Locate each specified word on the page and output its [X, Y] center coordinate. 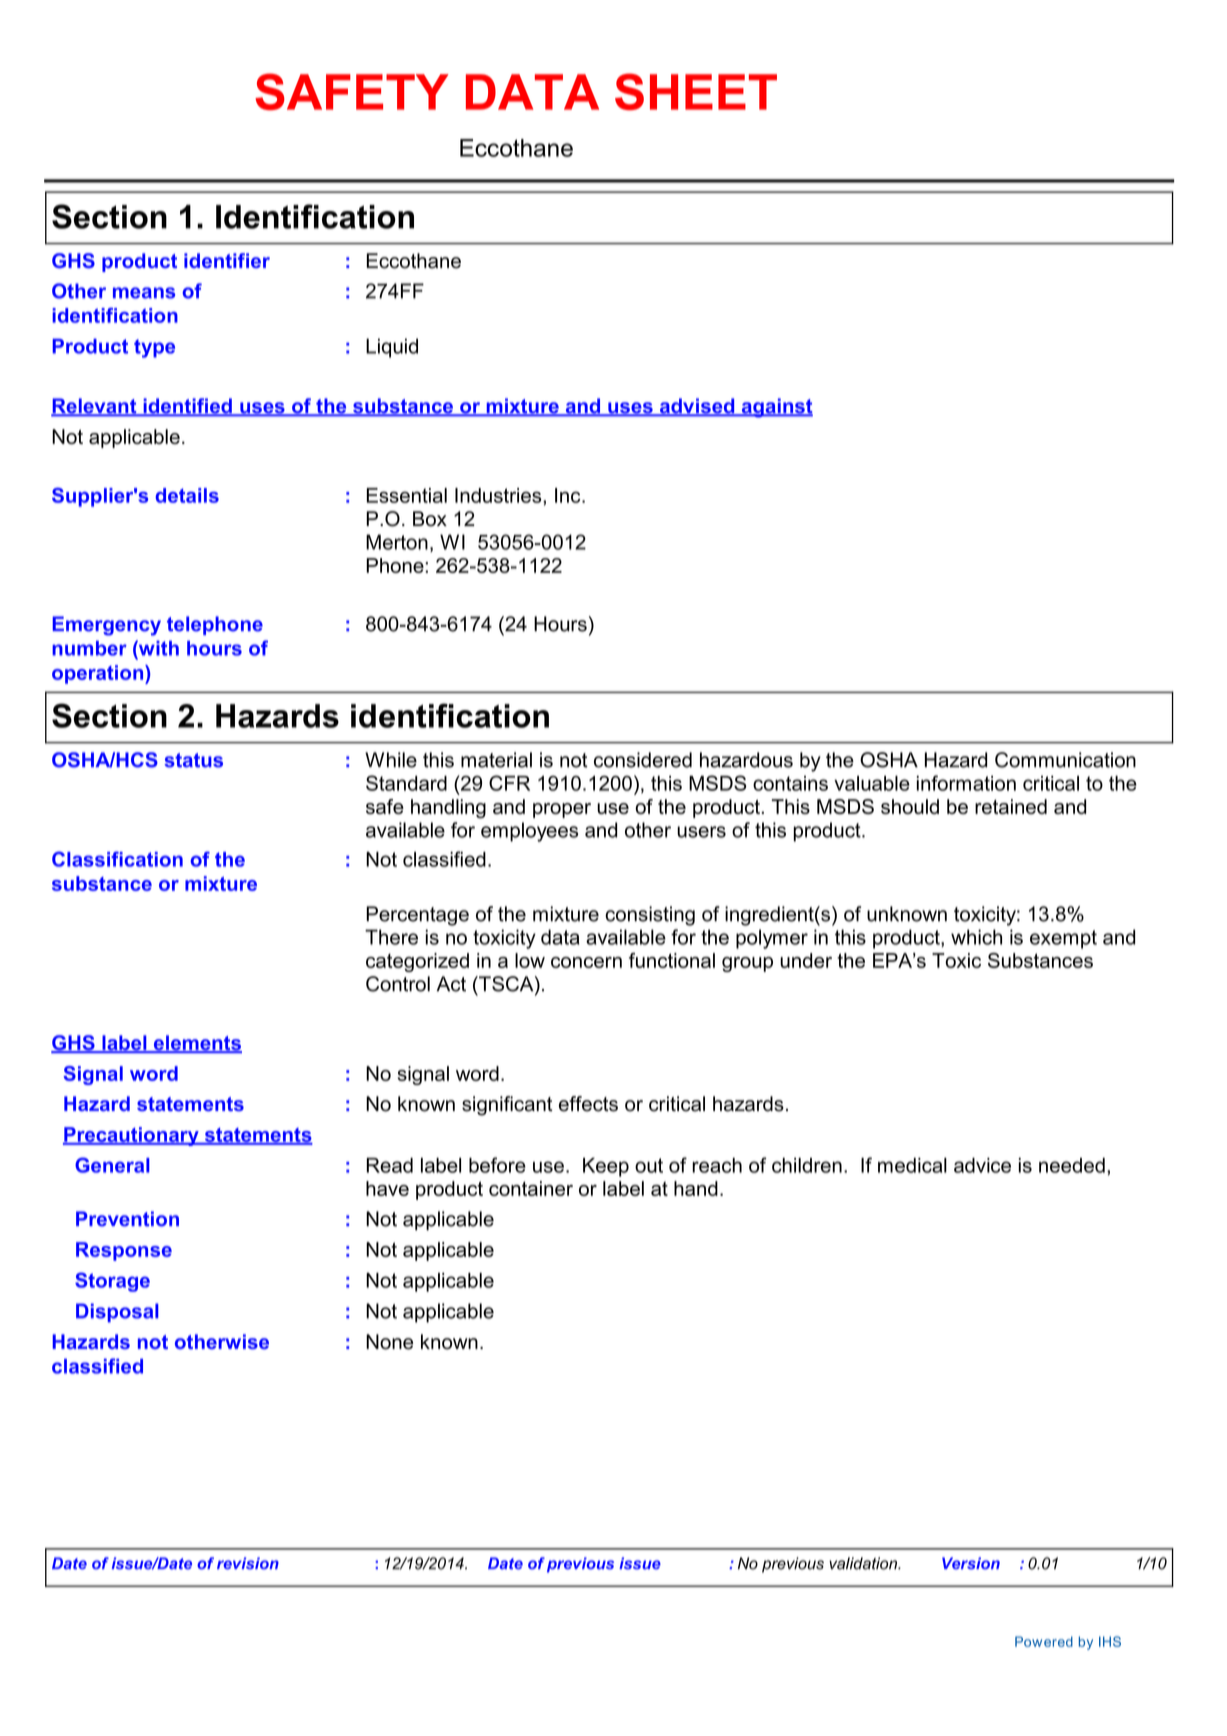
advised [697, 407]
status [193, 760]
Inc [569, 495]
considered [643, 760]
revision [248, 1563]
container [531, 1188]
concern [586, 962]
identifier [227, 260]
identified [187, 407]
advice [982, 1165]
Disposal [117, 1313]
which [976, 937]
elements [196, 1044]
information [966, 783]
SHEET [696, 91]
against [776, 408]
